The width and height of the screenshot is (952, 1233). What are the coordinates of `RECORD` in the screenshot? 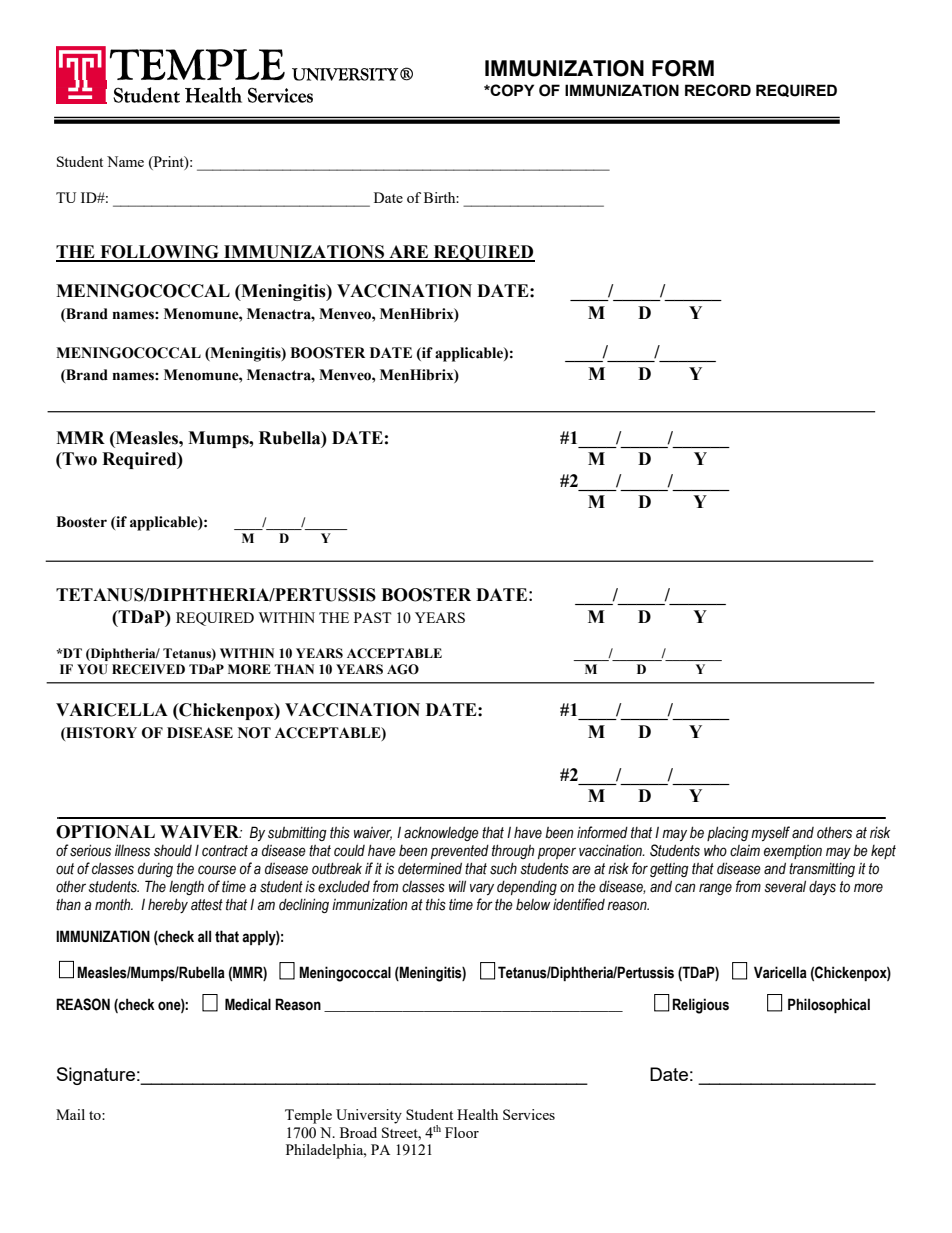 It's located at (718, 90).
